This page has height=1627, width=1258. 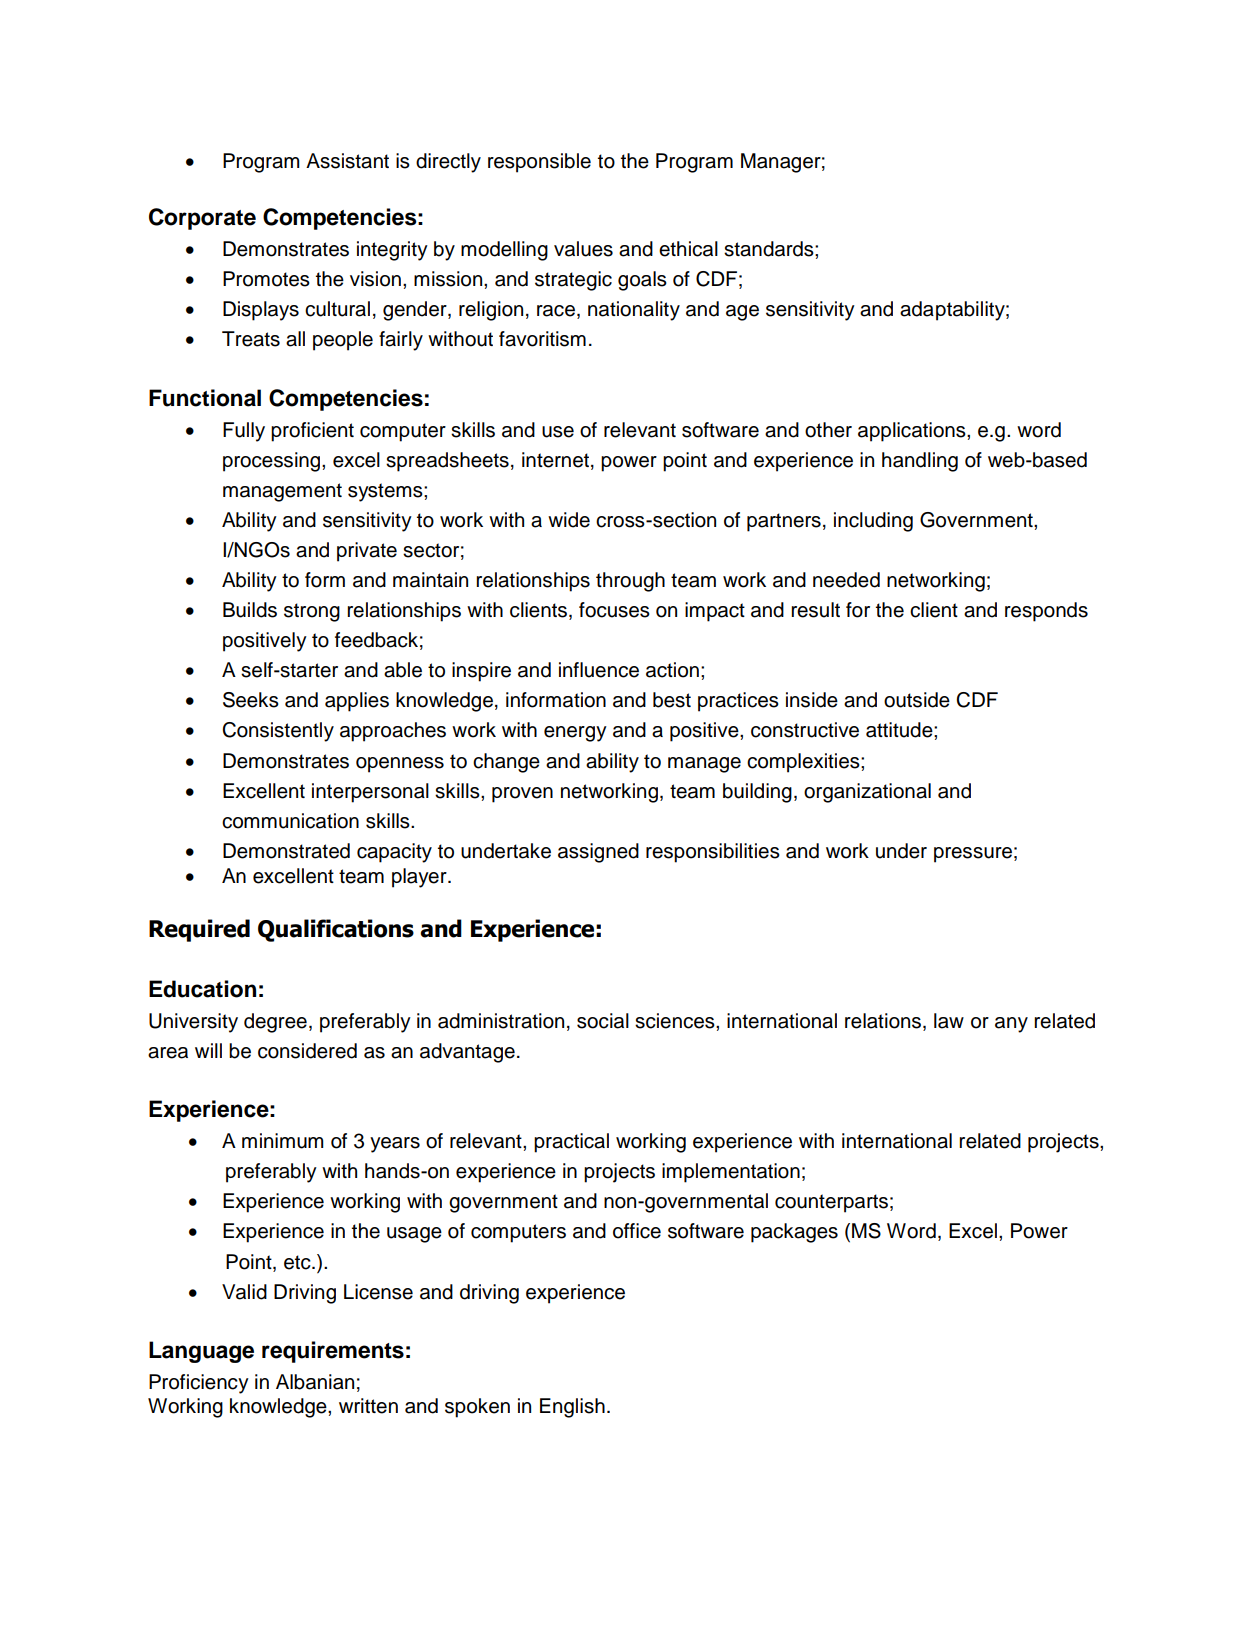 What do you see at coordinates (583, 249) in the page?
I see `values` at bounding box center [583, 249].
